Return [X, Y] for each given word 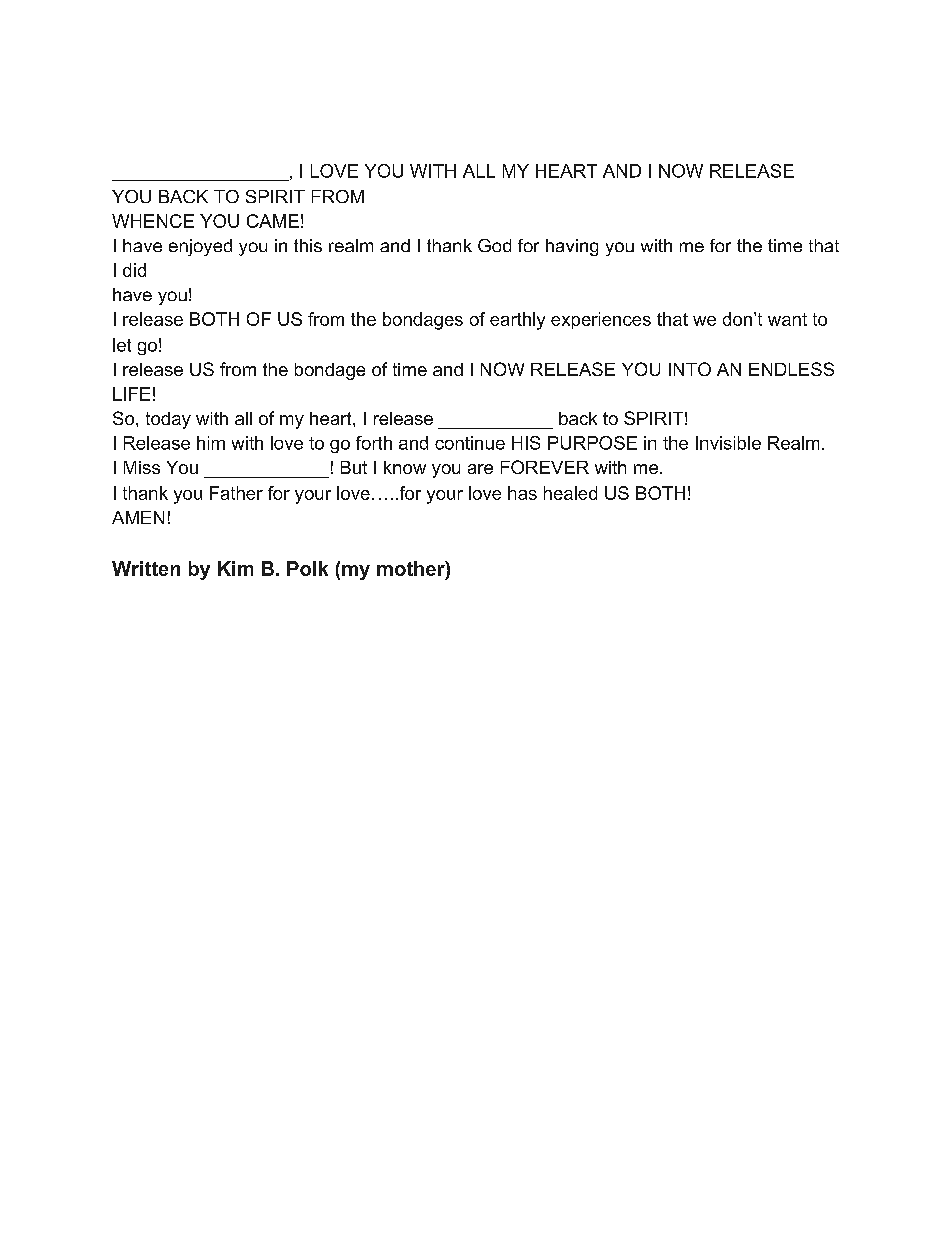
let [122, 345]
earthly [517, 321]
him [211, 443]
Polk [307, 568]
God [494, 245]
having [572, 247]
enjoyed [200, 247]
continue [470, 443]
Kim [235, 568]
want [787, 319]
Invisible [728, 443]
